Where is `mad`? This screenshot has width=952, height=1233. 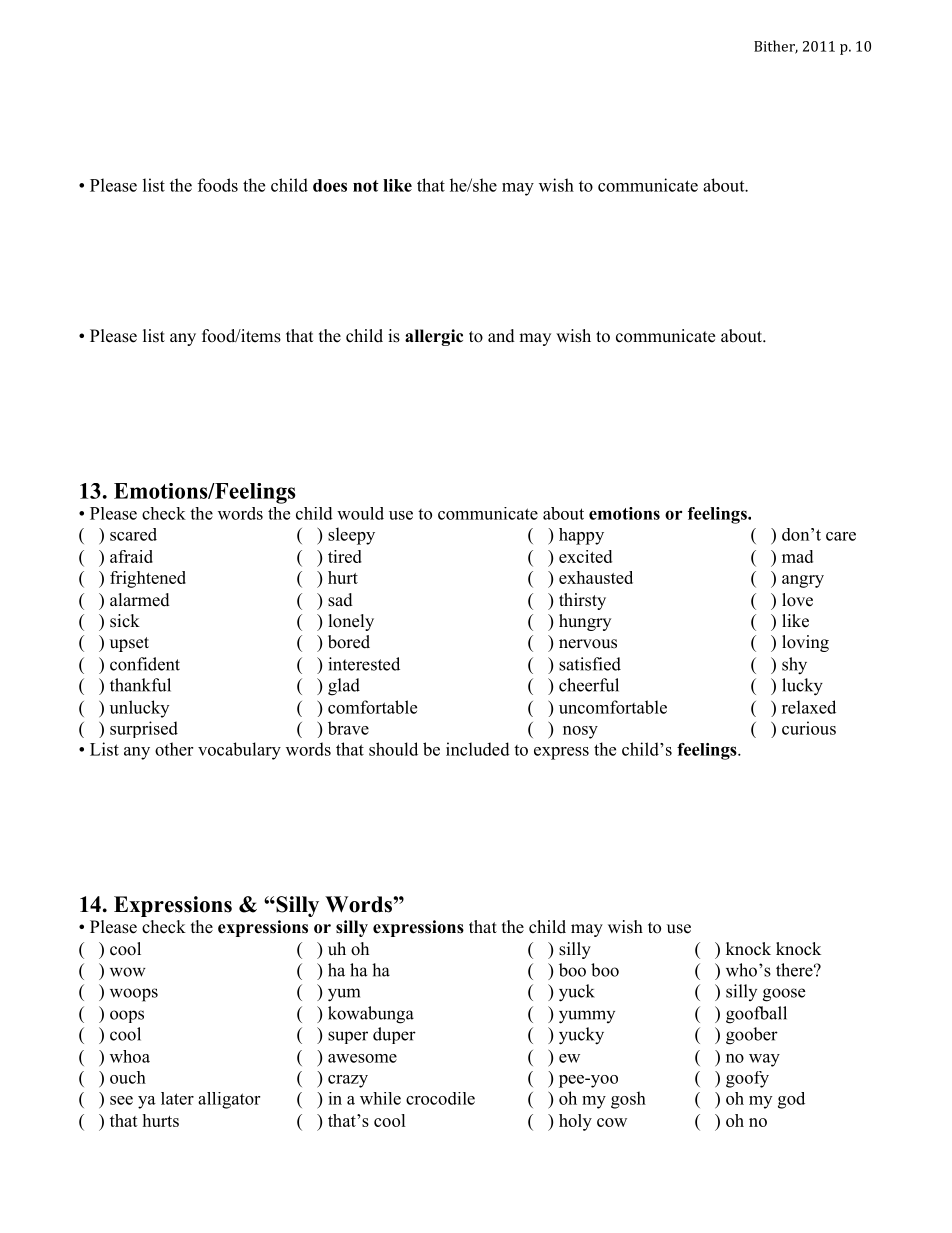
mad is located at coordinates (797, 556).
